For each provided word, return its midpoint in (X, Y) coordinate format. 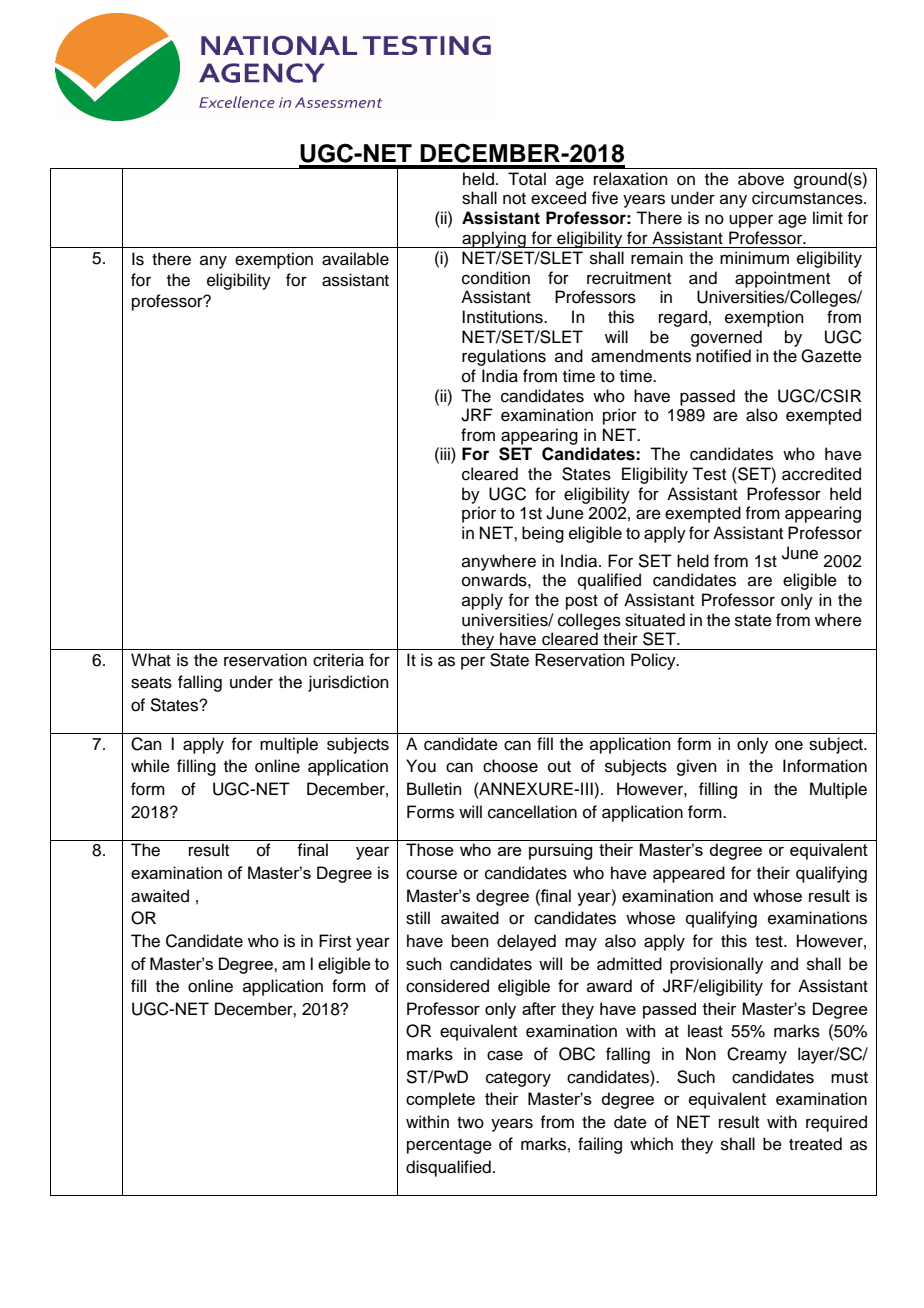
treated (815, 1144)
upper (751, 221)
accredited (821, 474)
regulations (504, 357)
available (355, 259)
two (470, 1123)
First (335, 941)
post (582, 602)
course (431, 874)
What (151, 660)
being (543, 534)
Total (527, 179)
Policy (654, 661)
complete (440, 1100)
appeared (689, 874)
